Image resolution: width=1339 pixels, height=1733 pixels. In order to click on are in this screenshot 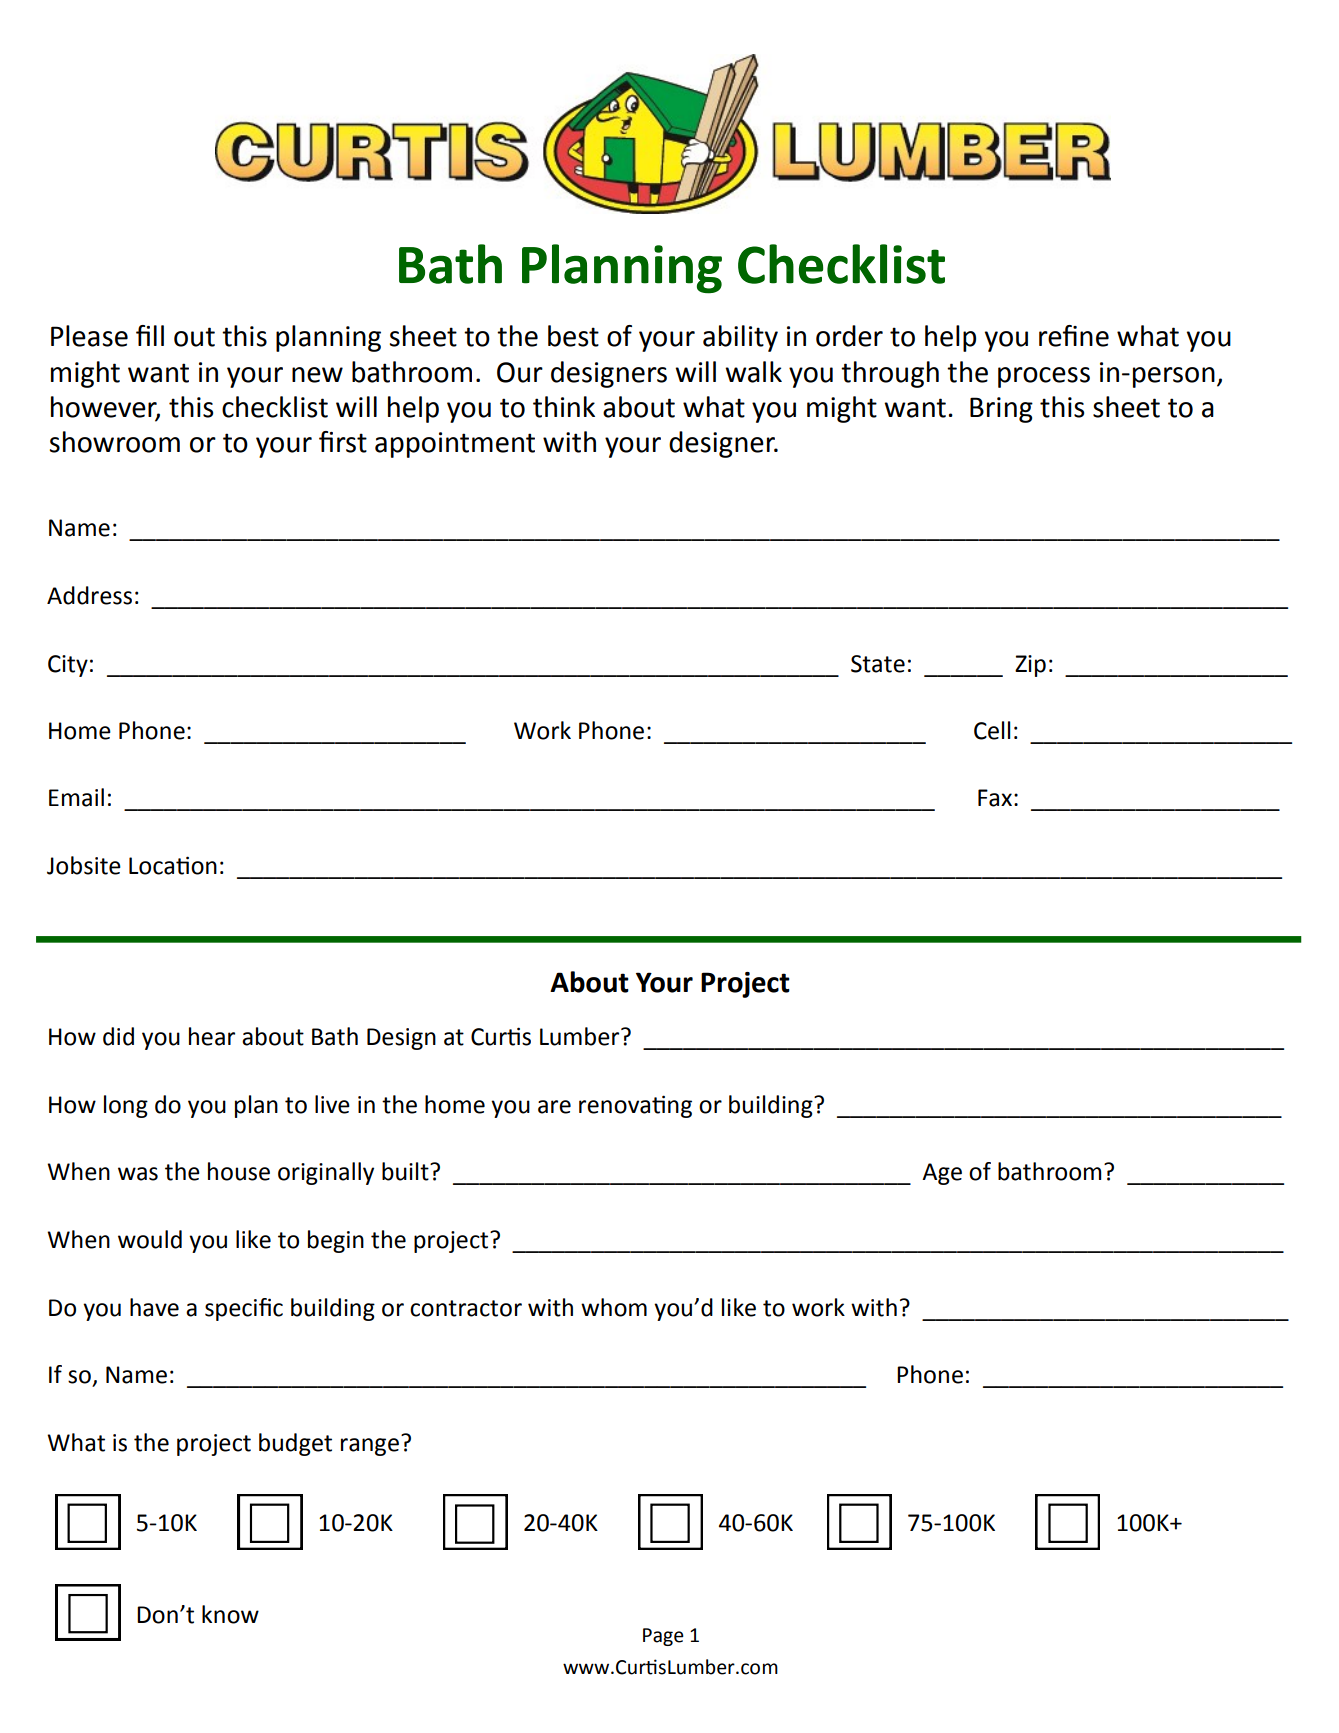, I will do `click(554, 1107)`.
